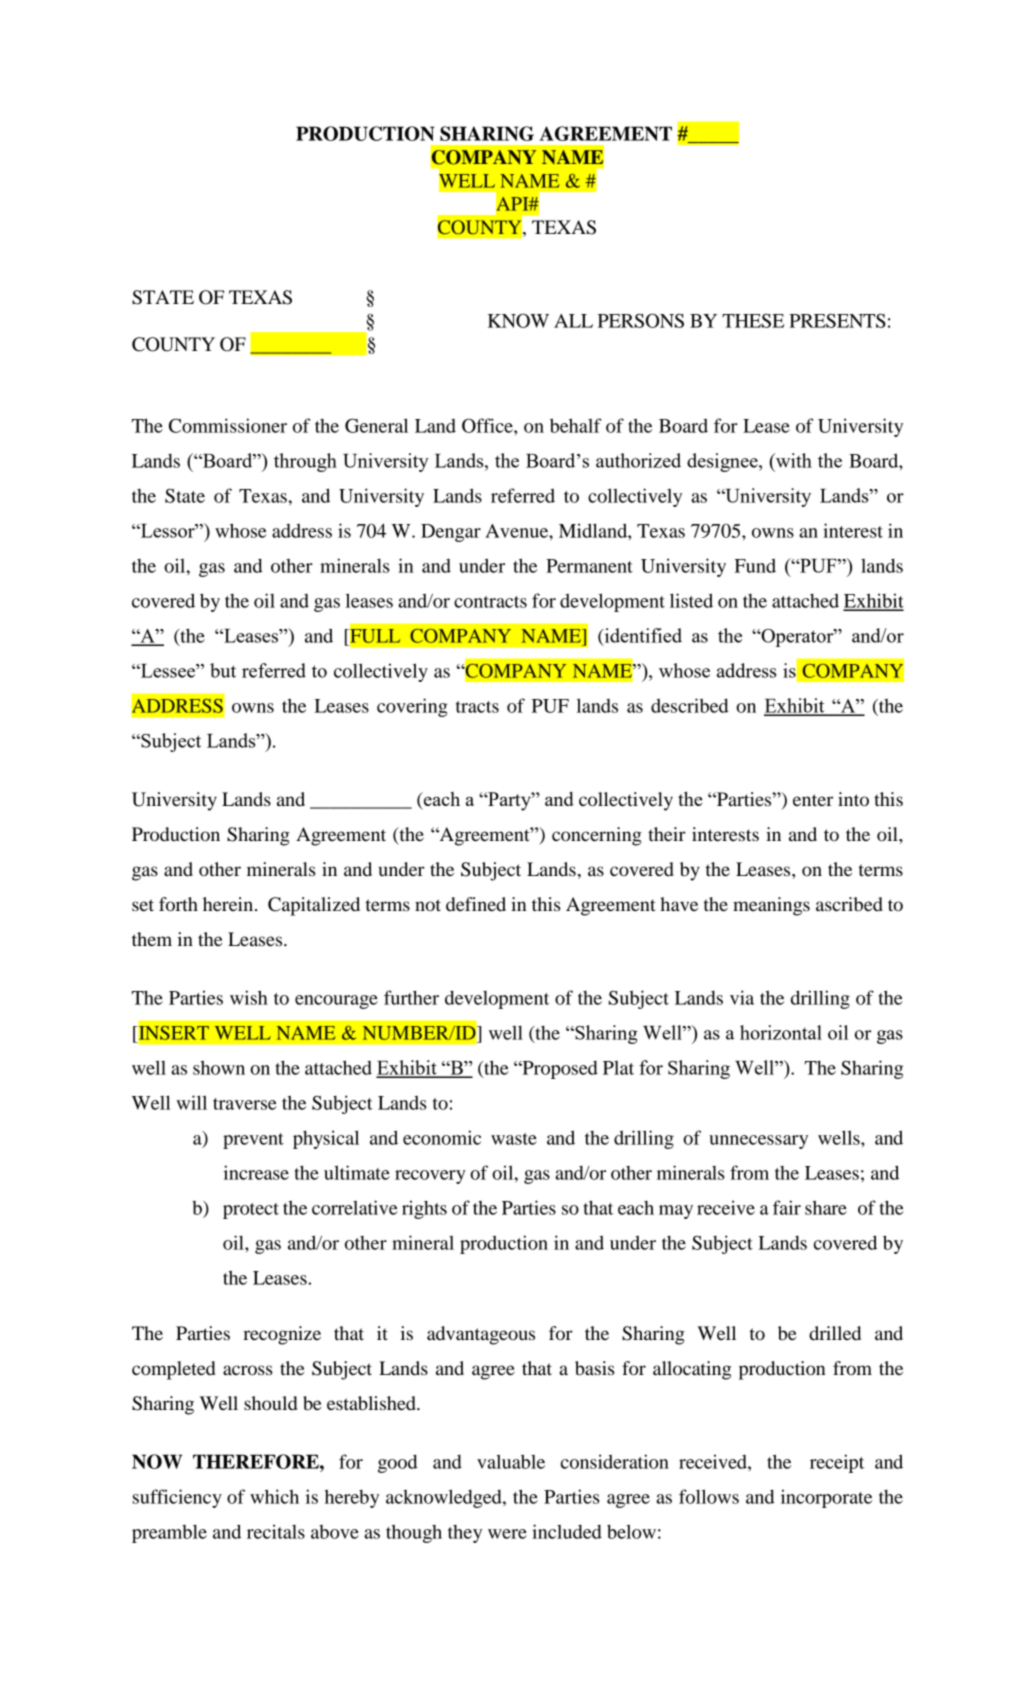 This screenshot has width=1035, height=1705. Describe the element at coordinates (771, 906) in the screenshot. I see `meanings` at that location.
